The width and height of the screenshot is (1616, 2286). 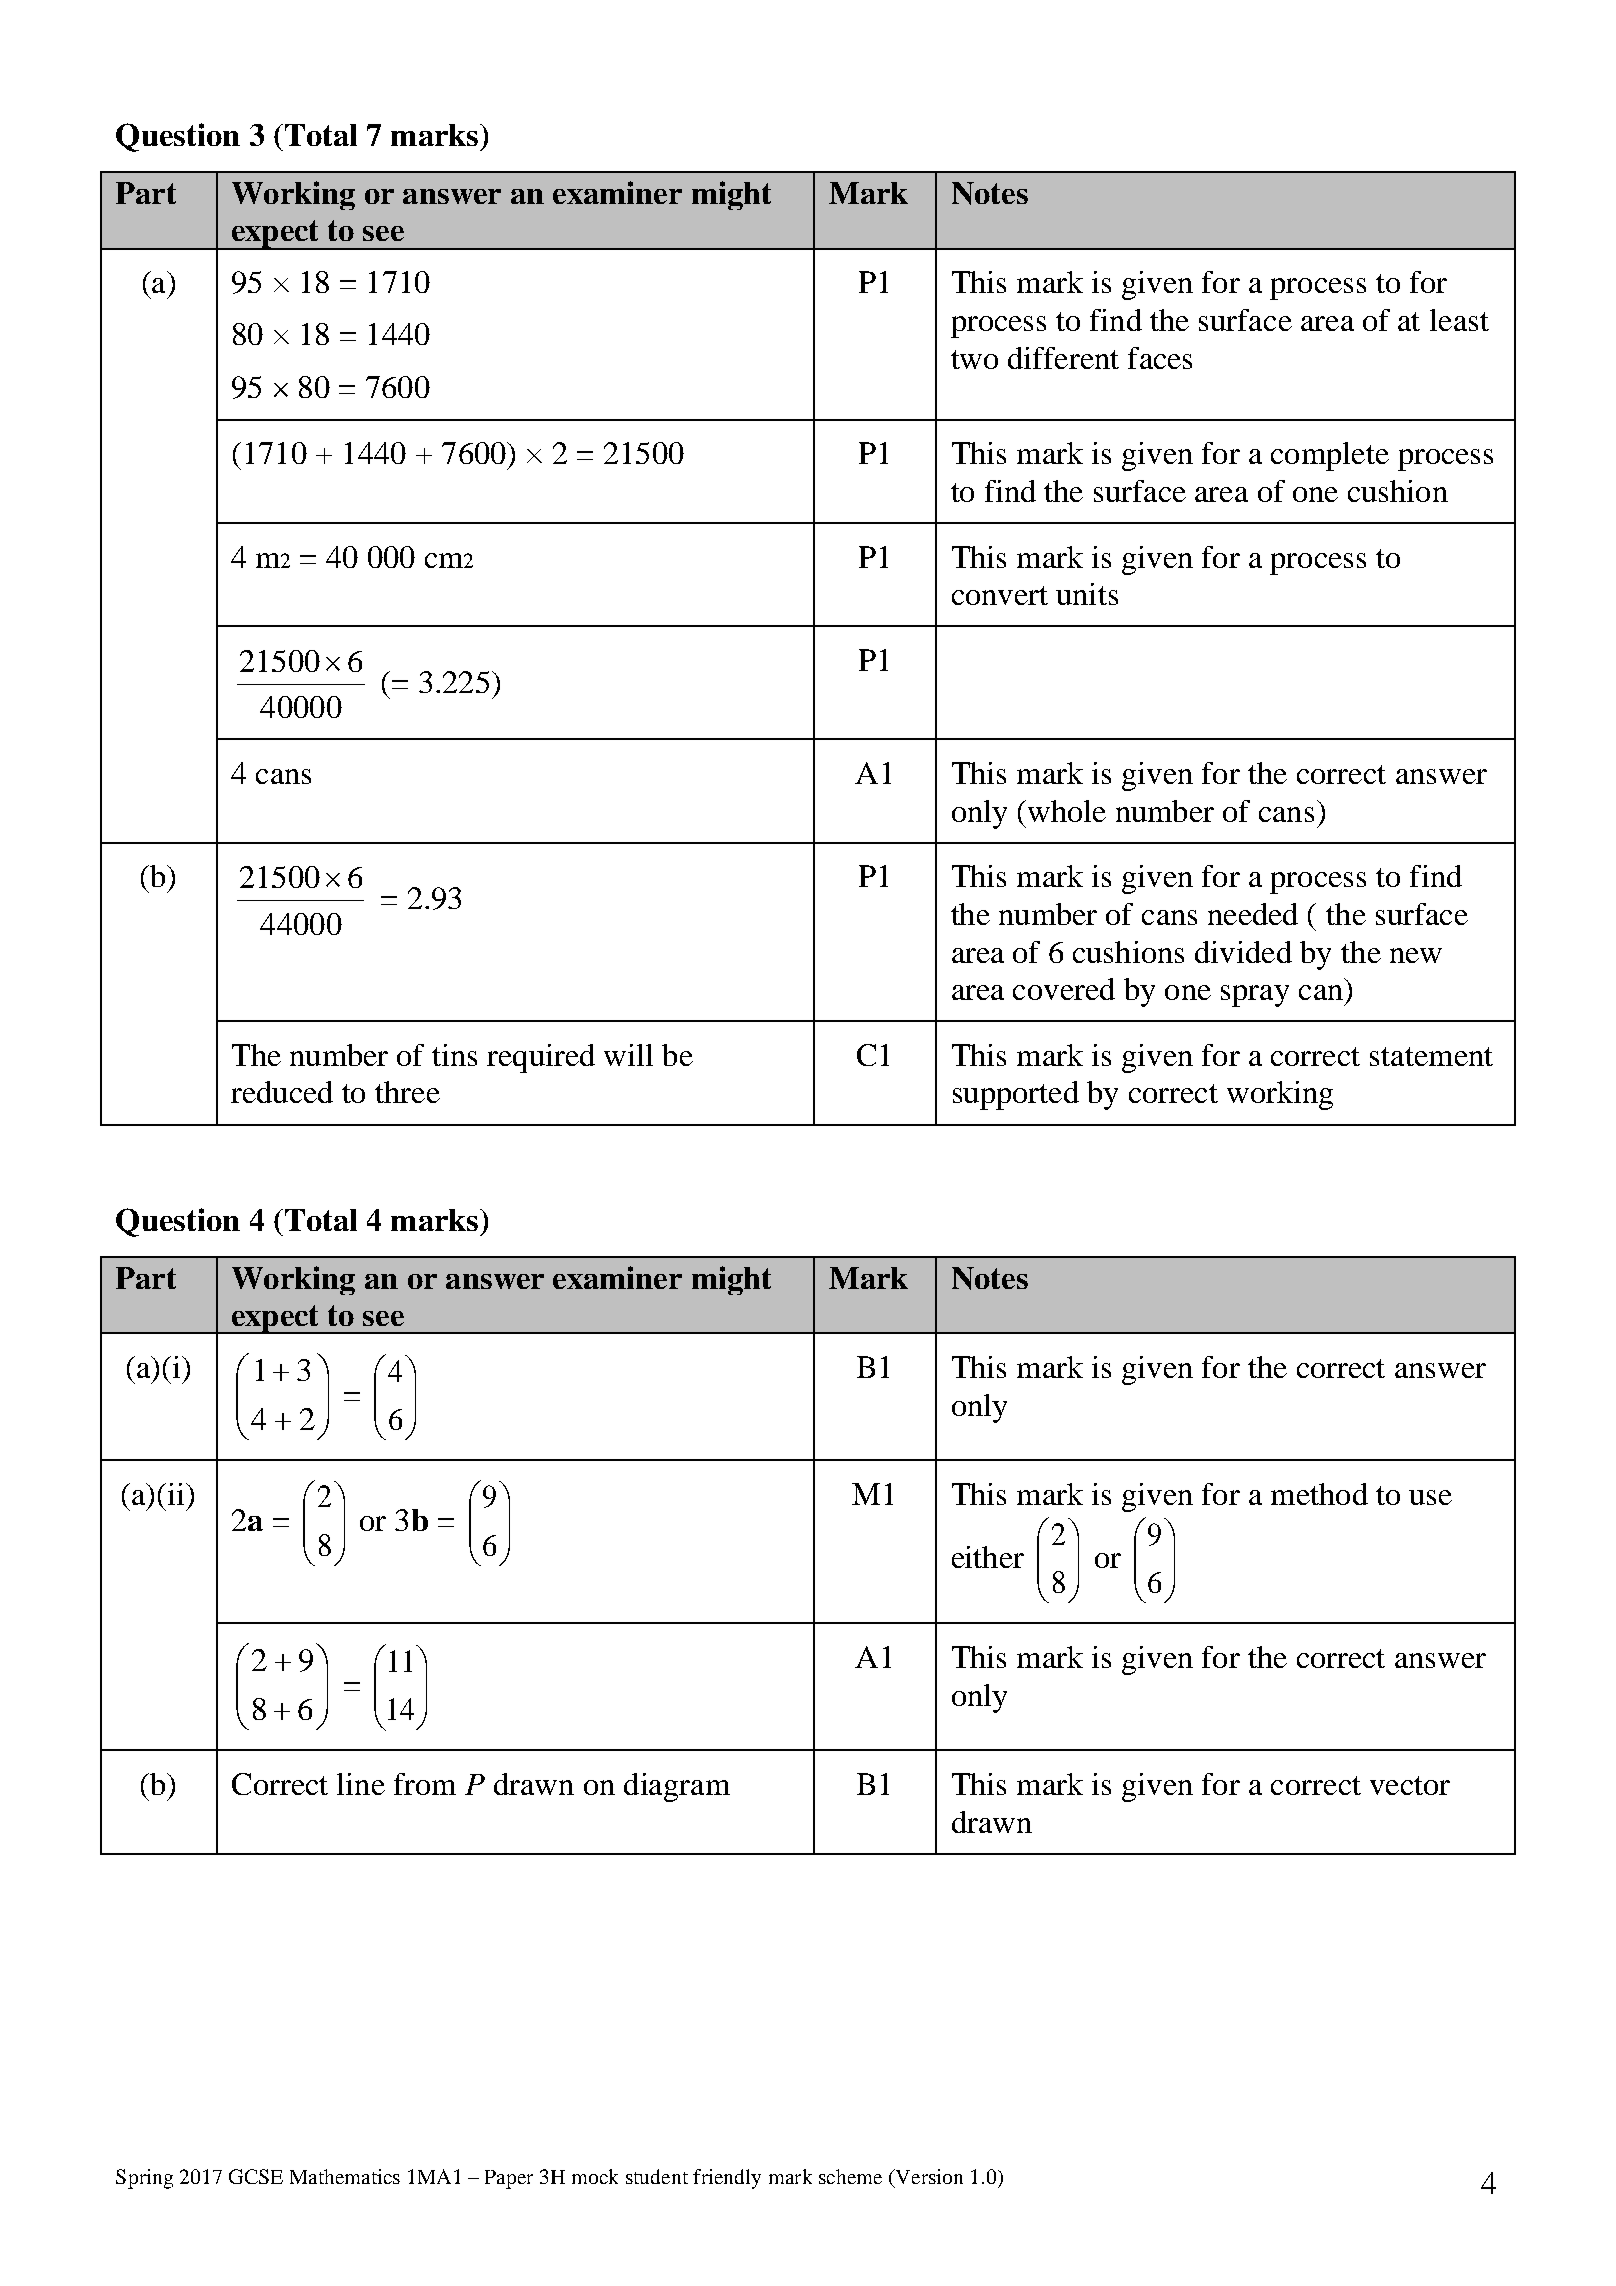 What do you see at coordinates (850, 2176) in the screenshot?
I see `scheme` at bounding box center [850, 2176].
